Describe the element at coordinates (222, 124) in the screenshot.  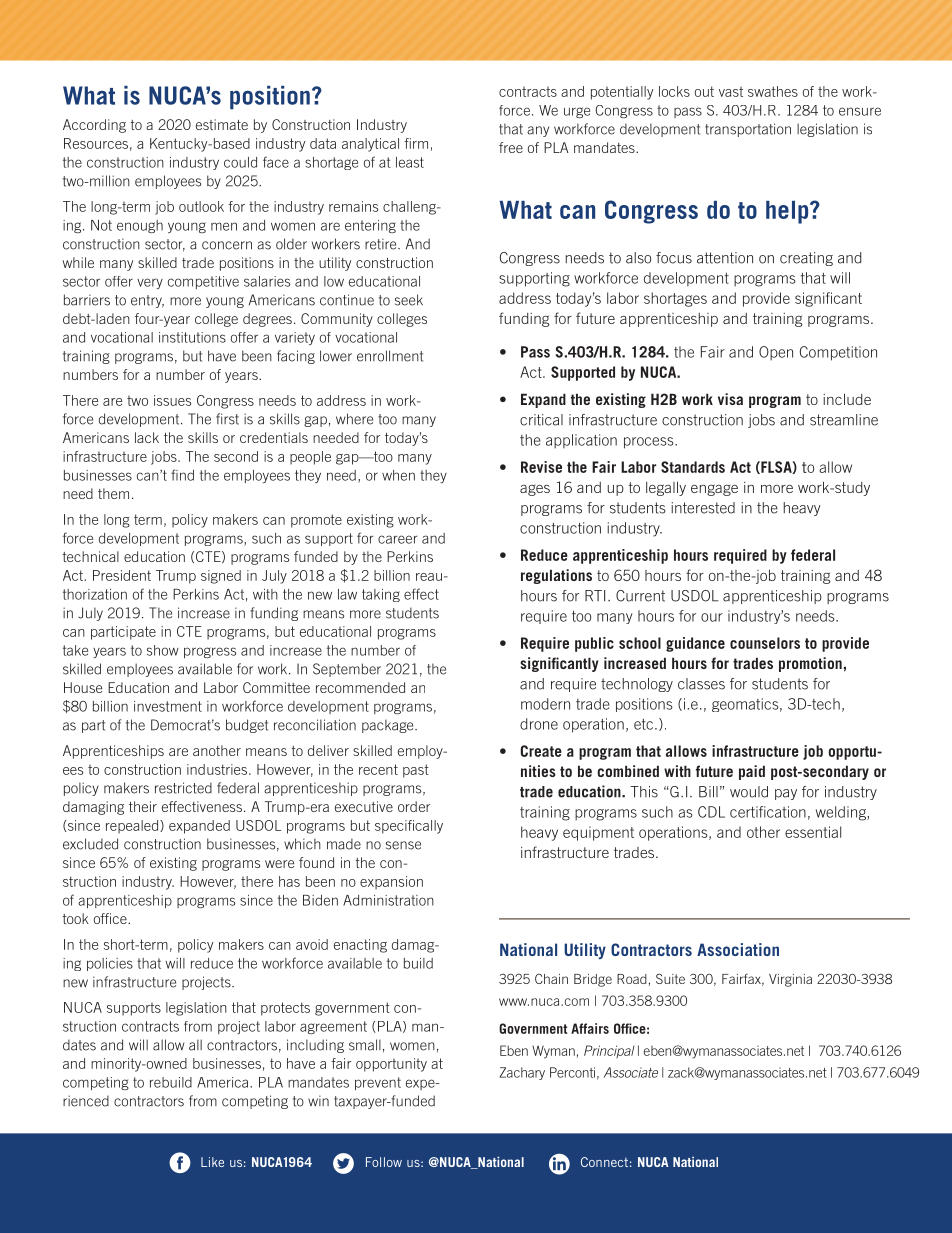
I see `estimate` at that location.
